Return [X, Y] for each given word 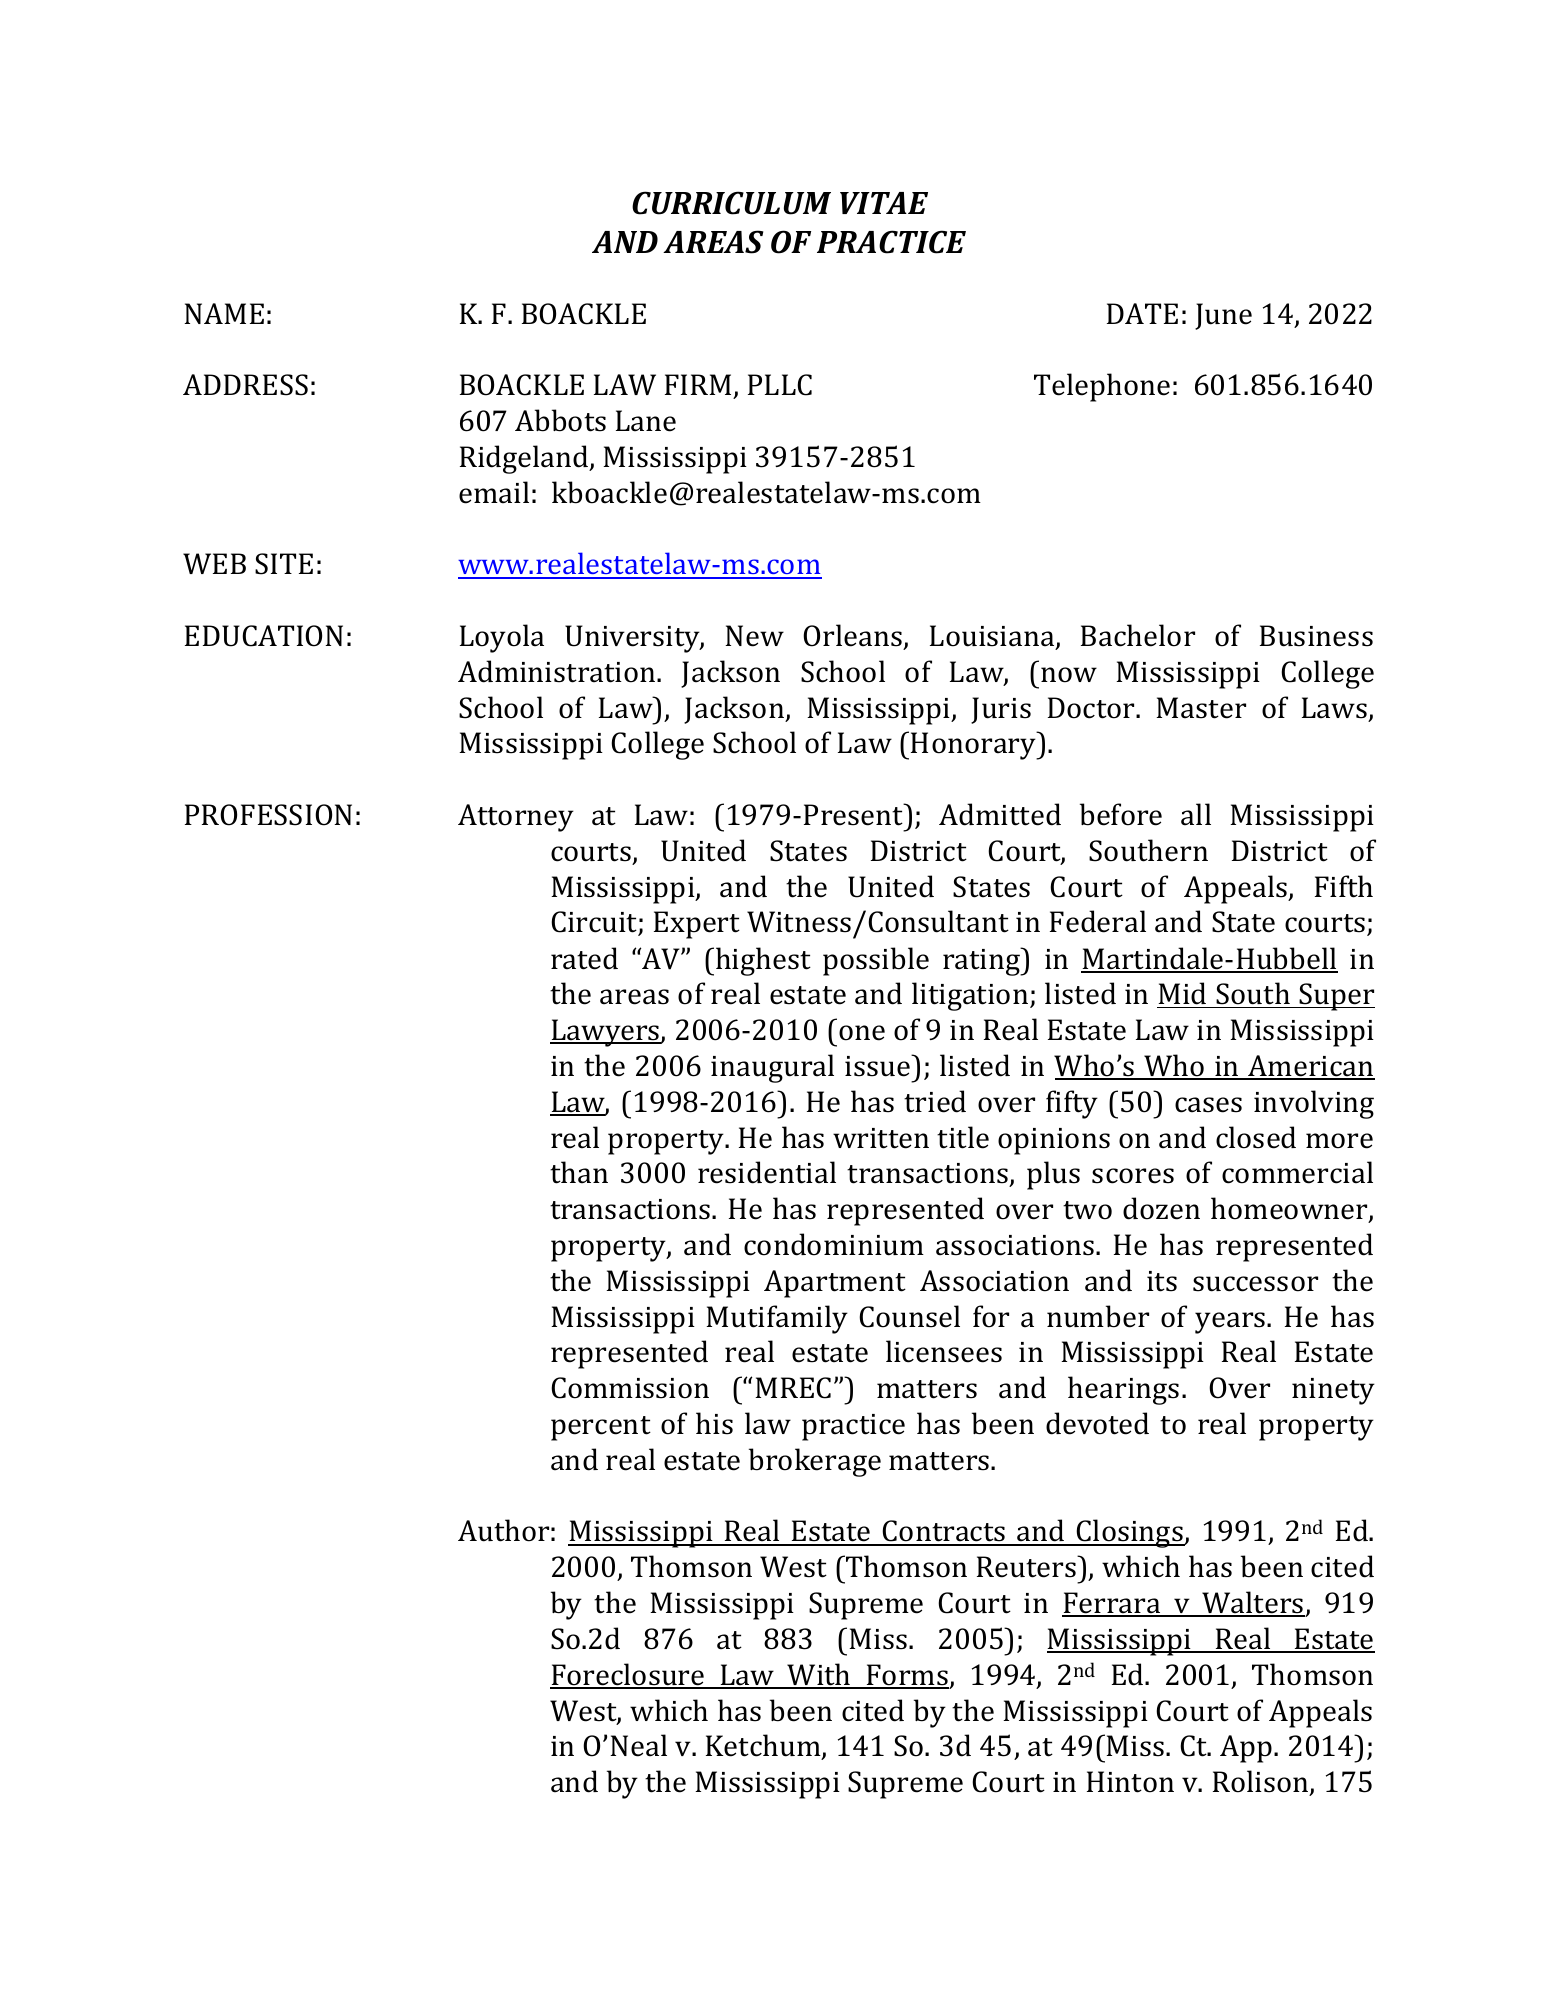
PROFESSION [268, 815]
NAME [224, 313]
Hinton [1130, 1782]
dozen [1161, 1208]
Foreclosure [628, 1675]
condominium [834, 1244]
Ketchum [764, 1747]
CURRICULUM [731, 203]
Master [1201, 708]
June [1223, 316]
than [579, 1172]
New [754, 636]
